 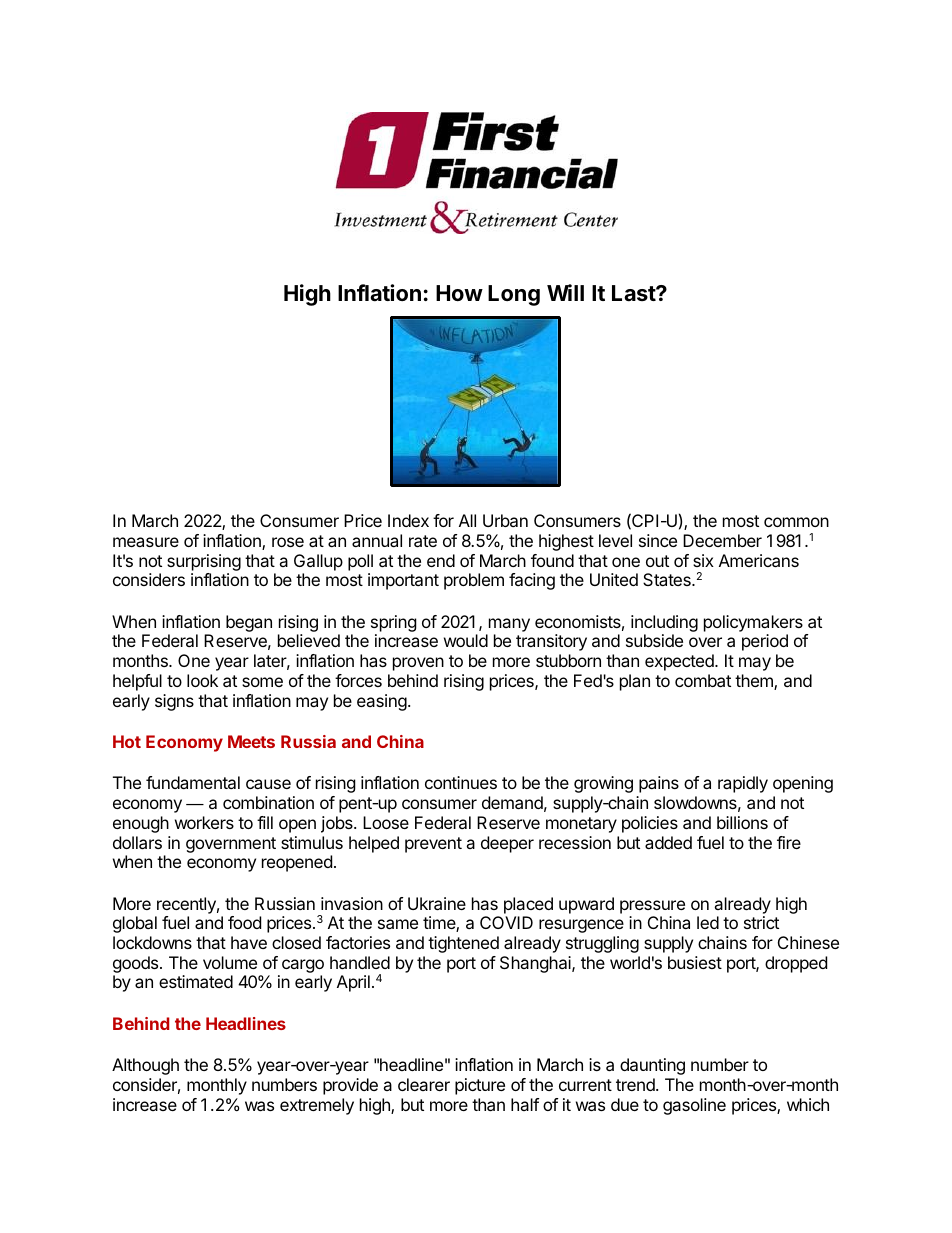 I want to click on picture, so click(x=480, y=1086).
